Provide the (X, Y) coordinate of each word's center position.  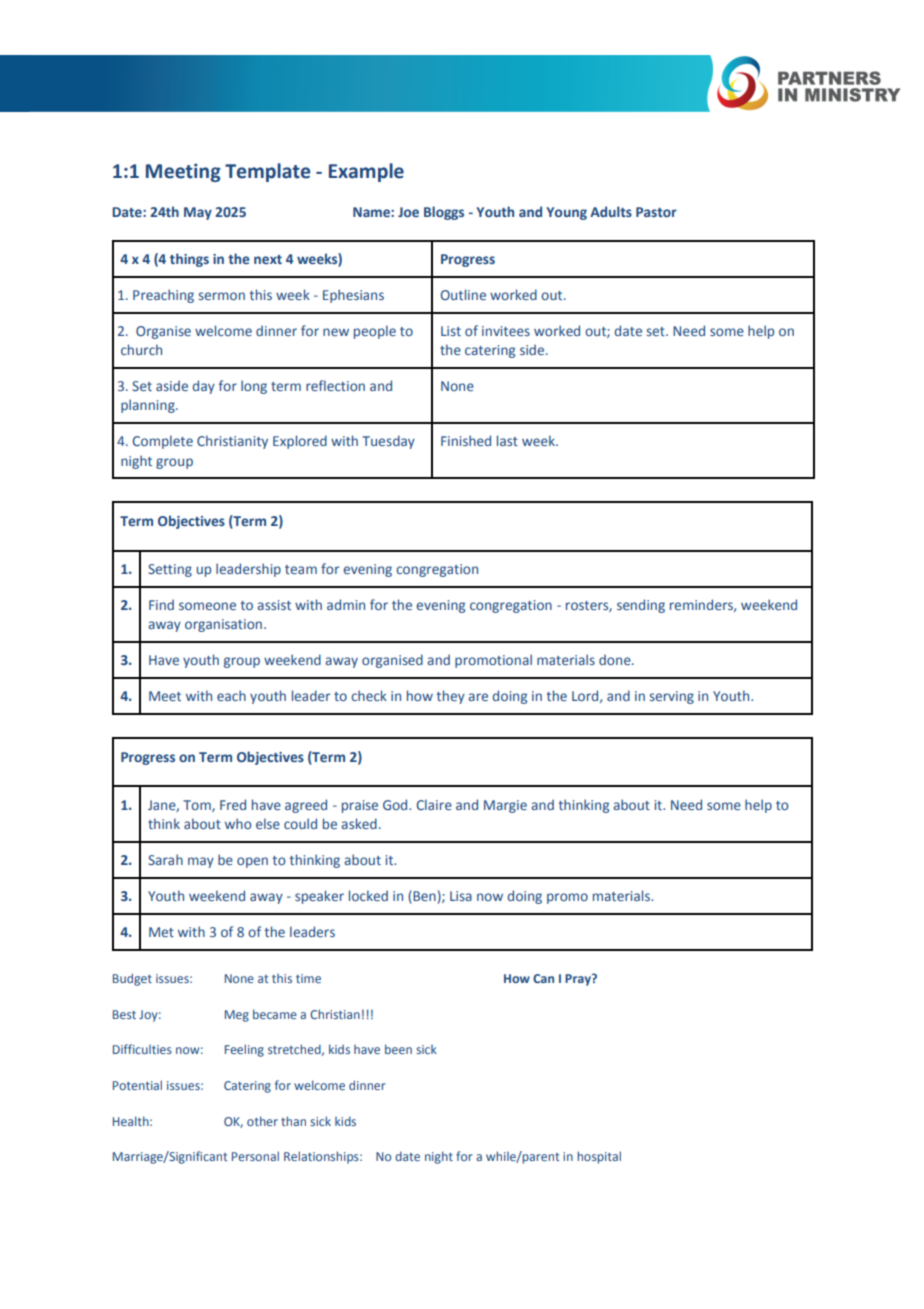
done (616, 659)
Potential (137, 1085)
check (369, 695)
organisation (223, 625)
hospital (599, 1157)
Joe (408, 212)
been (398, 1049)
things (189, 260)
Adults (611, 211)
